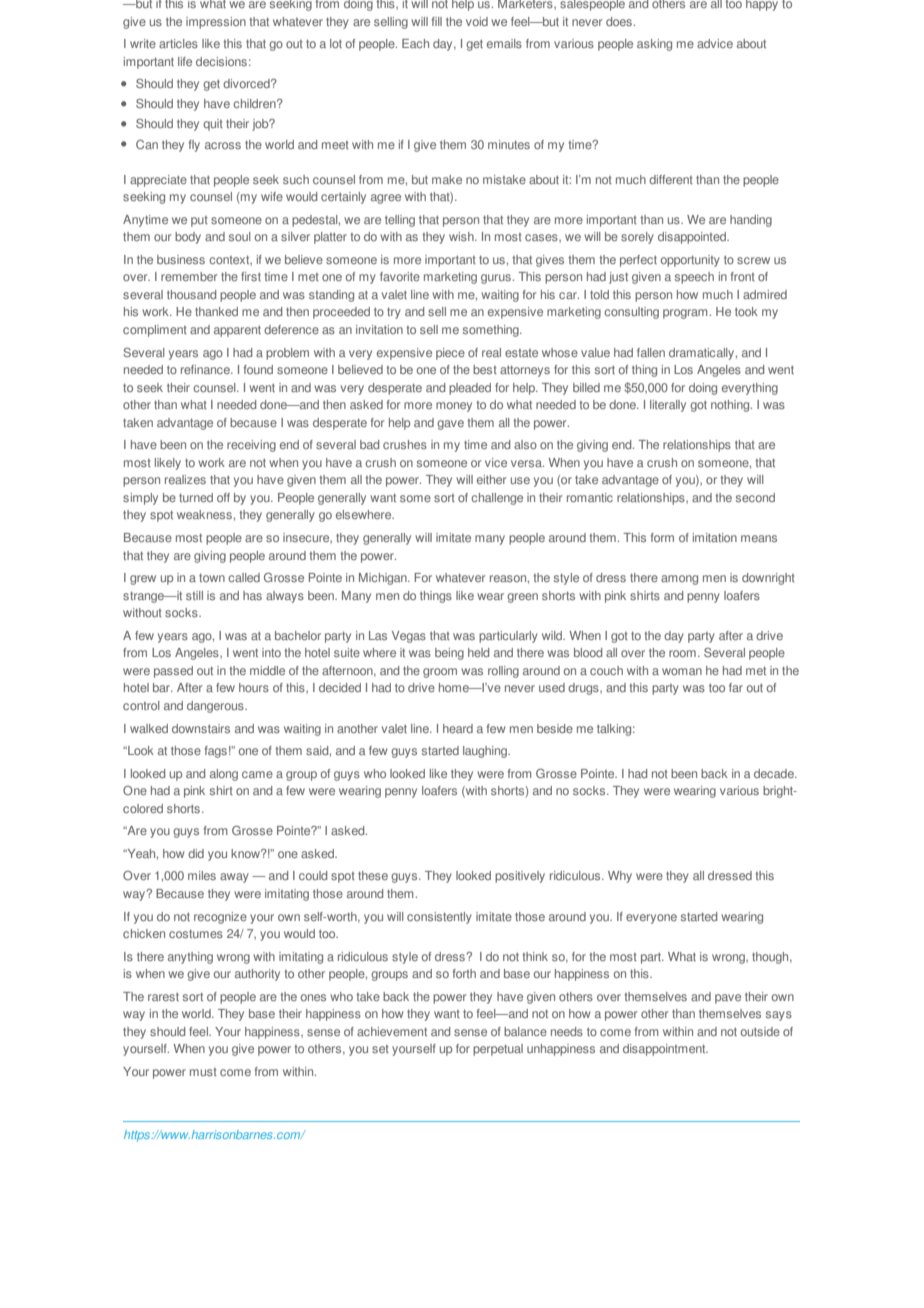 Image resolution: width=924 pixels, height=1308 pixels. I want to click on must, so click(203, 1072).
